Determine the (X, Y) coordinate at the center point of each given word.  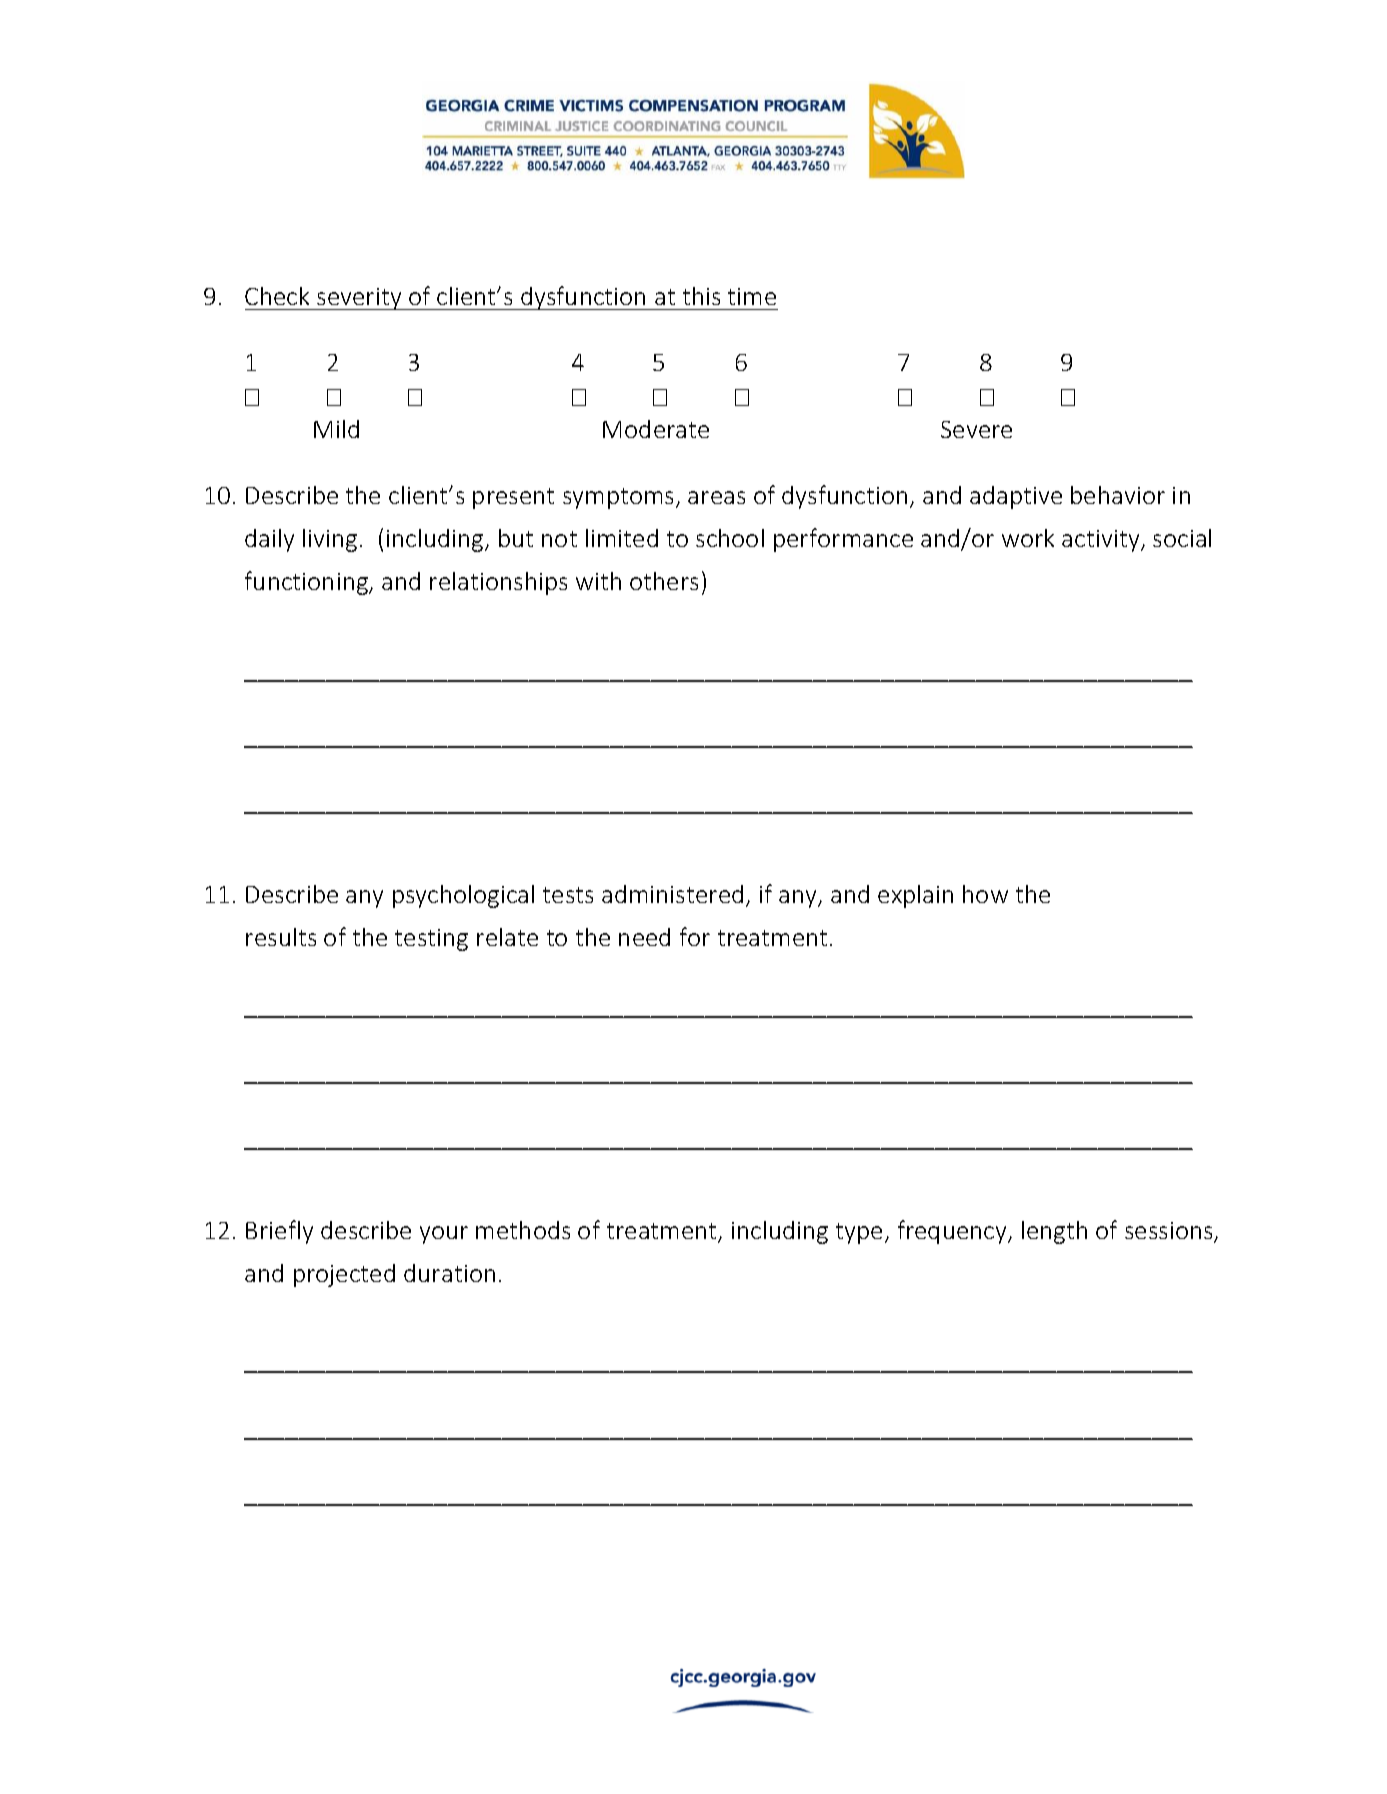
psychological (463, 896)
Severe (976, 429)
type (859, 1233)
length (1054, 1232)
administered (672, 894)
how (985, 894)
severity (359, 299)
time (752, 296)
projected (344, 1275)
